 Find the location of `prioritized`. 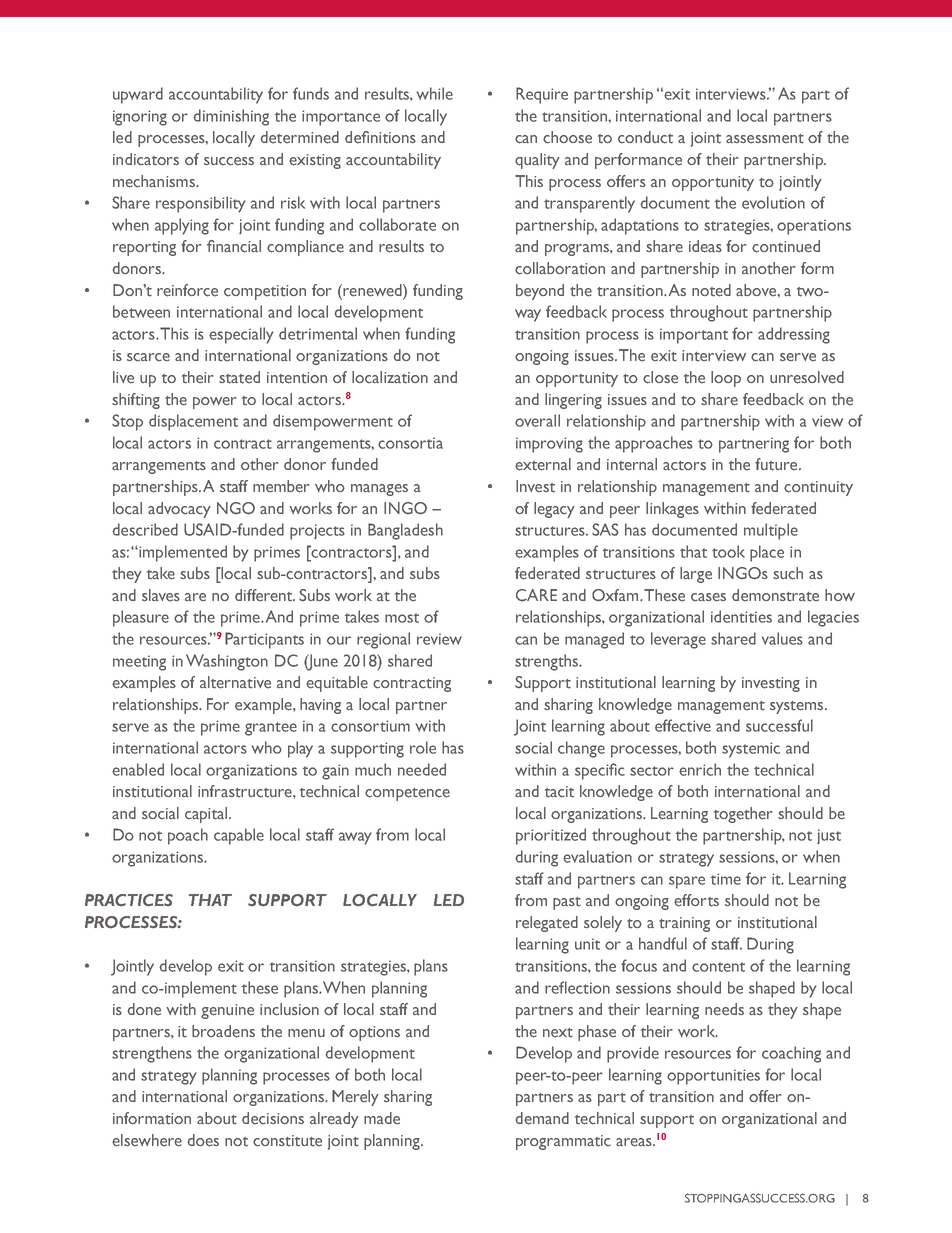

prioritized is located at coordinates (551, 836).
